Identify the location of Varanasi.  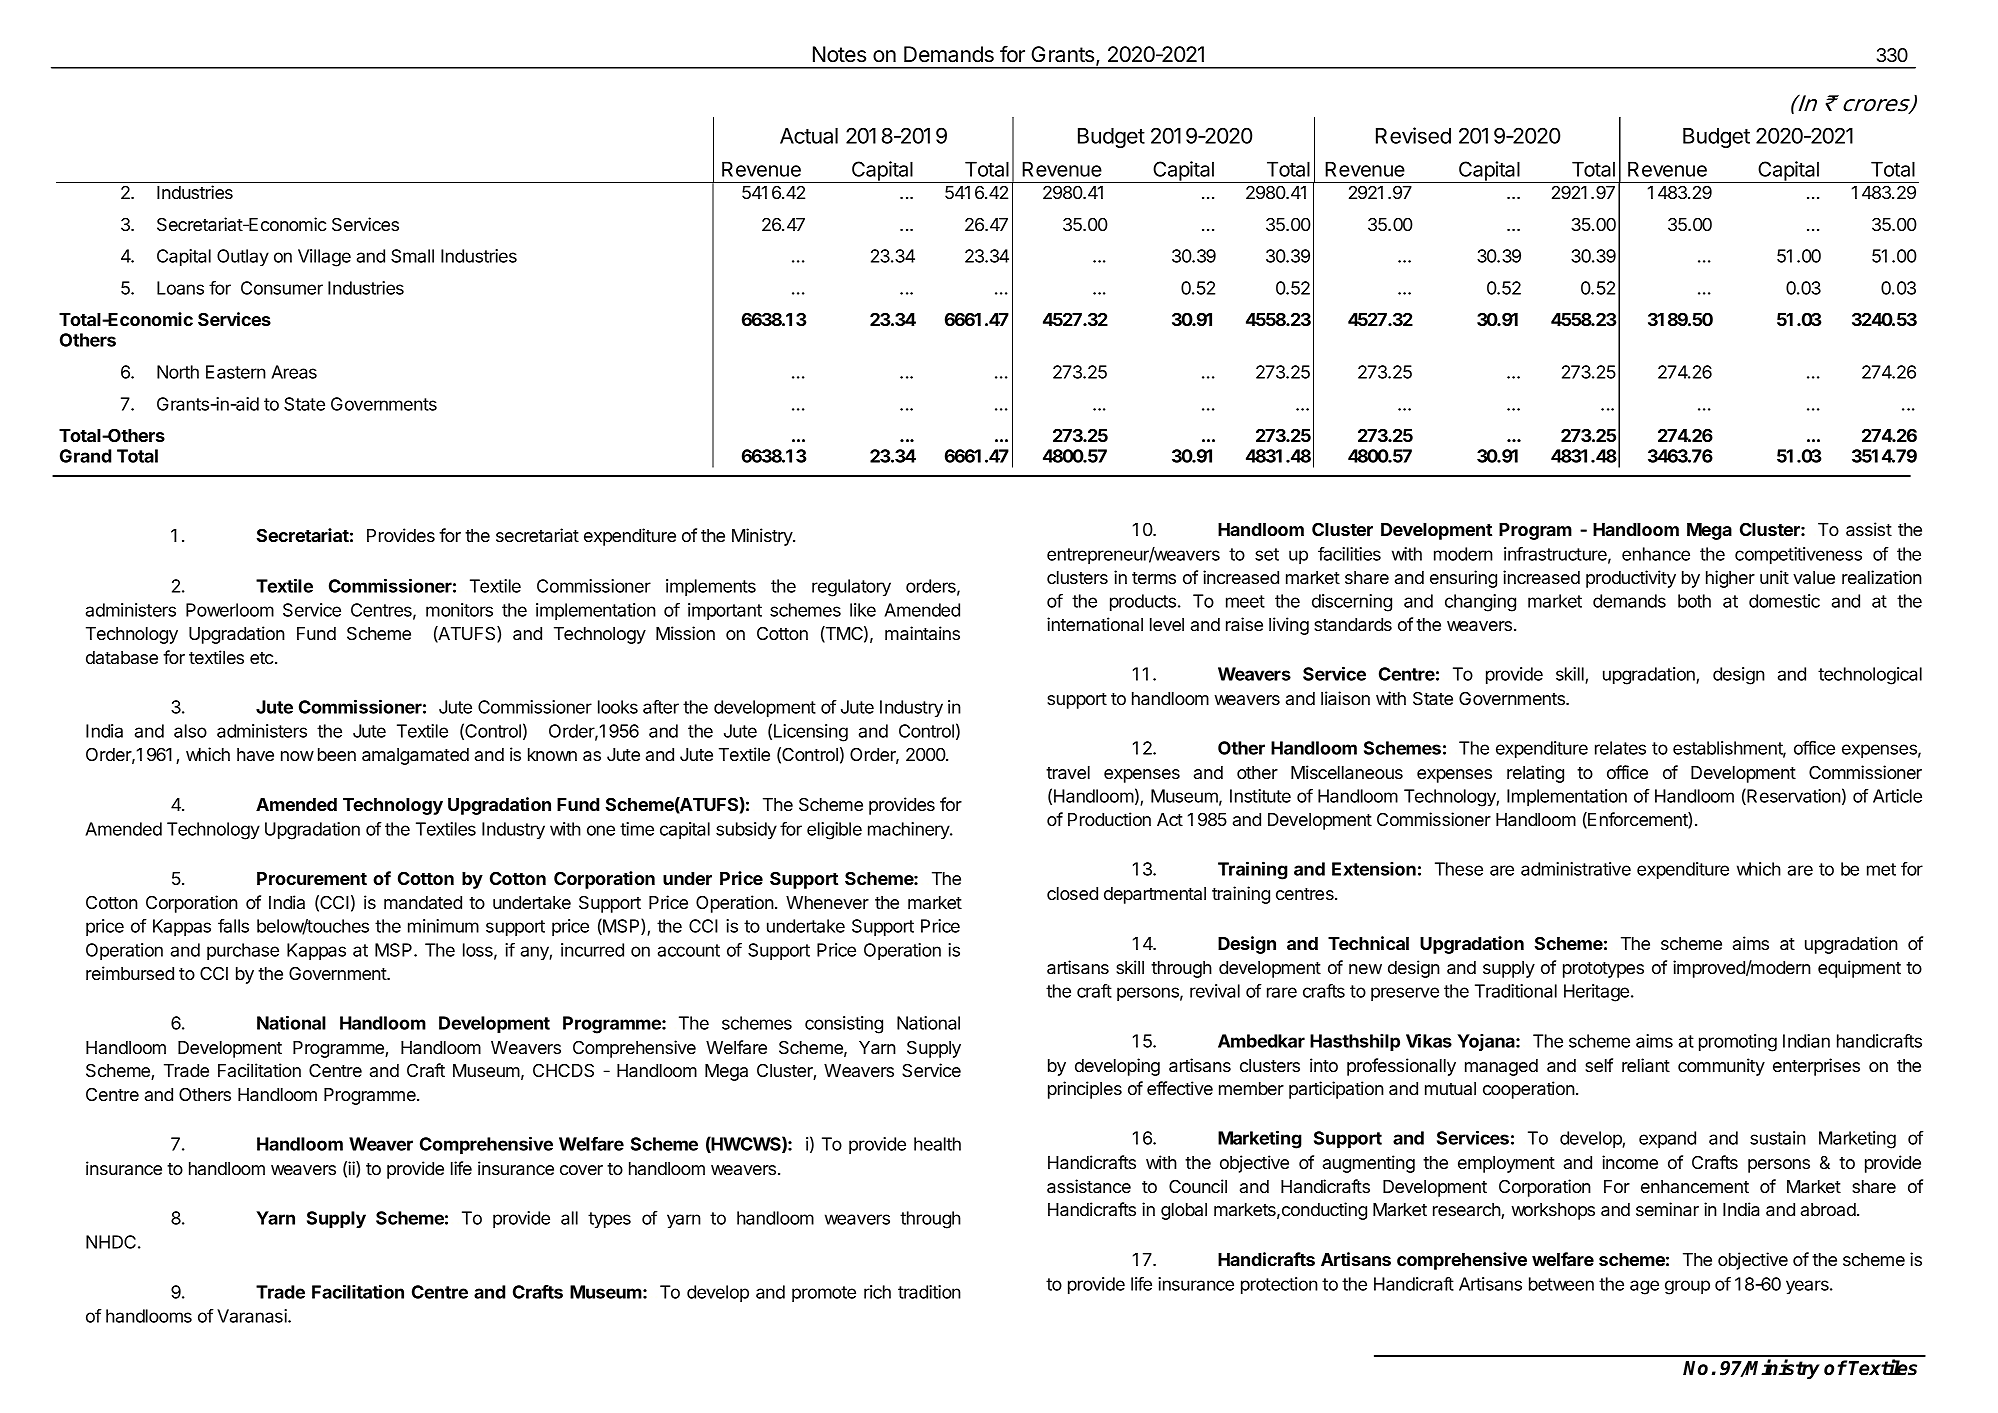
(253, 1316).
